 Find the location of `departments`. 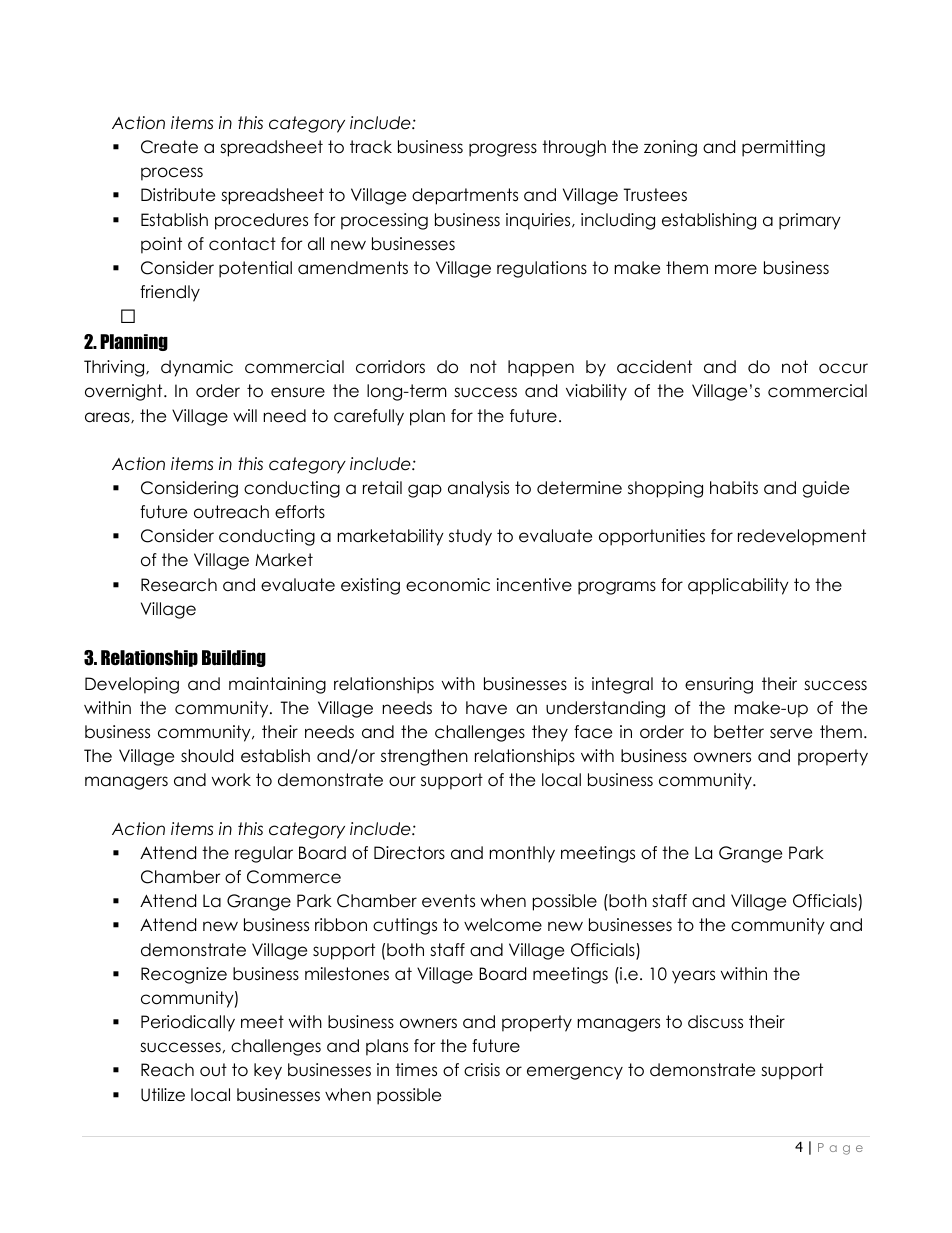

departments is located at coordinates (465, 196).
